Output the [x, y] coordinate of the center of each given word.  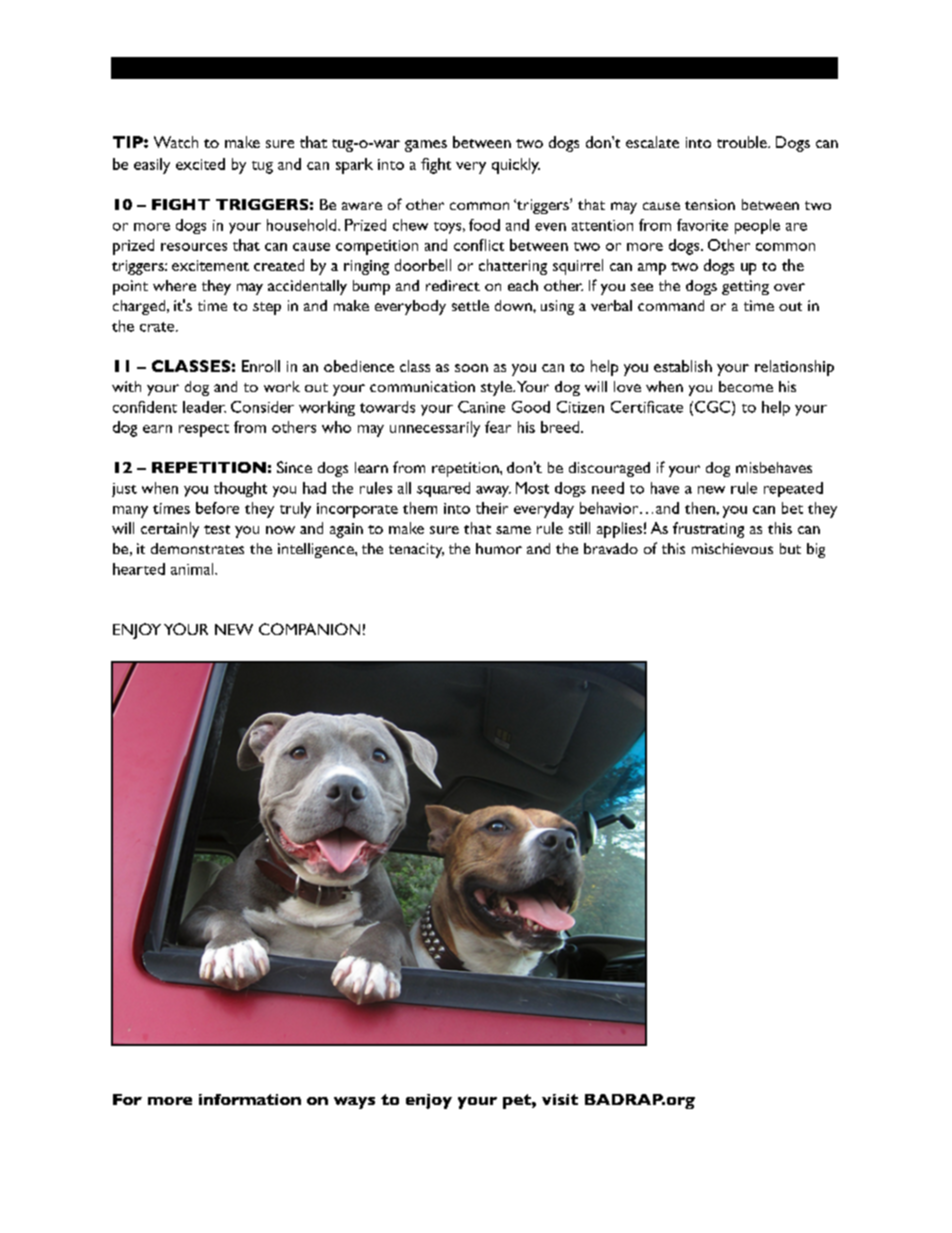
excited [200, 164]
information [250, 1099]
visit [560, 1099]
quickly [516, 166]
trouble [743, 142]
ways [354, 1103]
